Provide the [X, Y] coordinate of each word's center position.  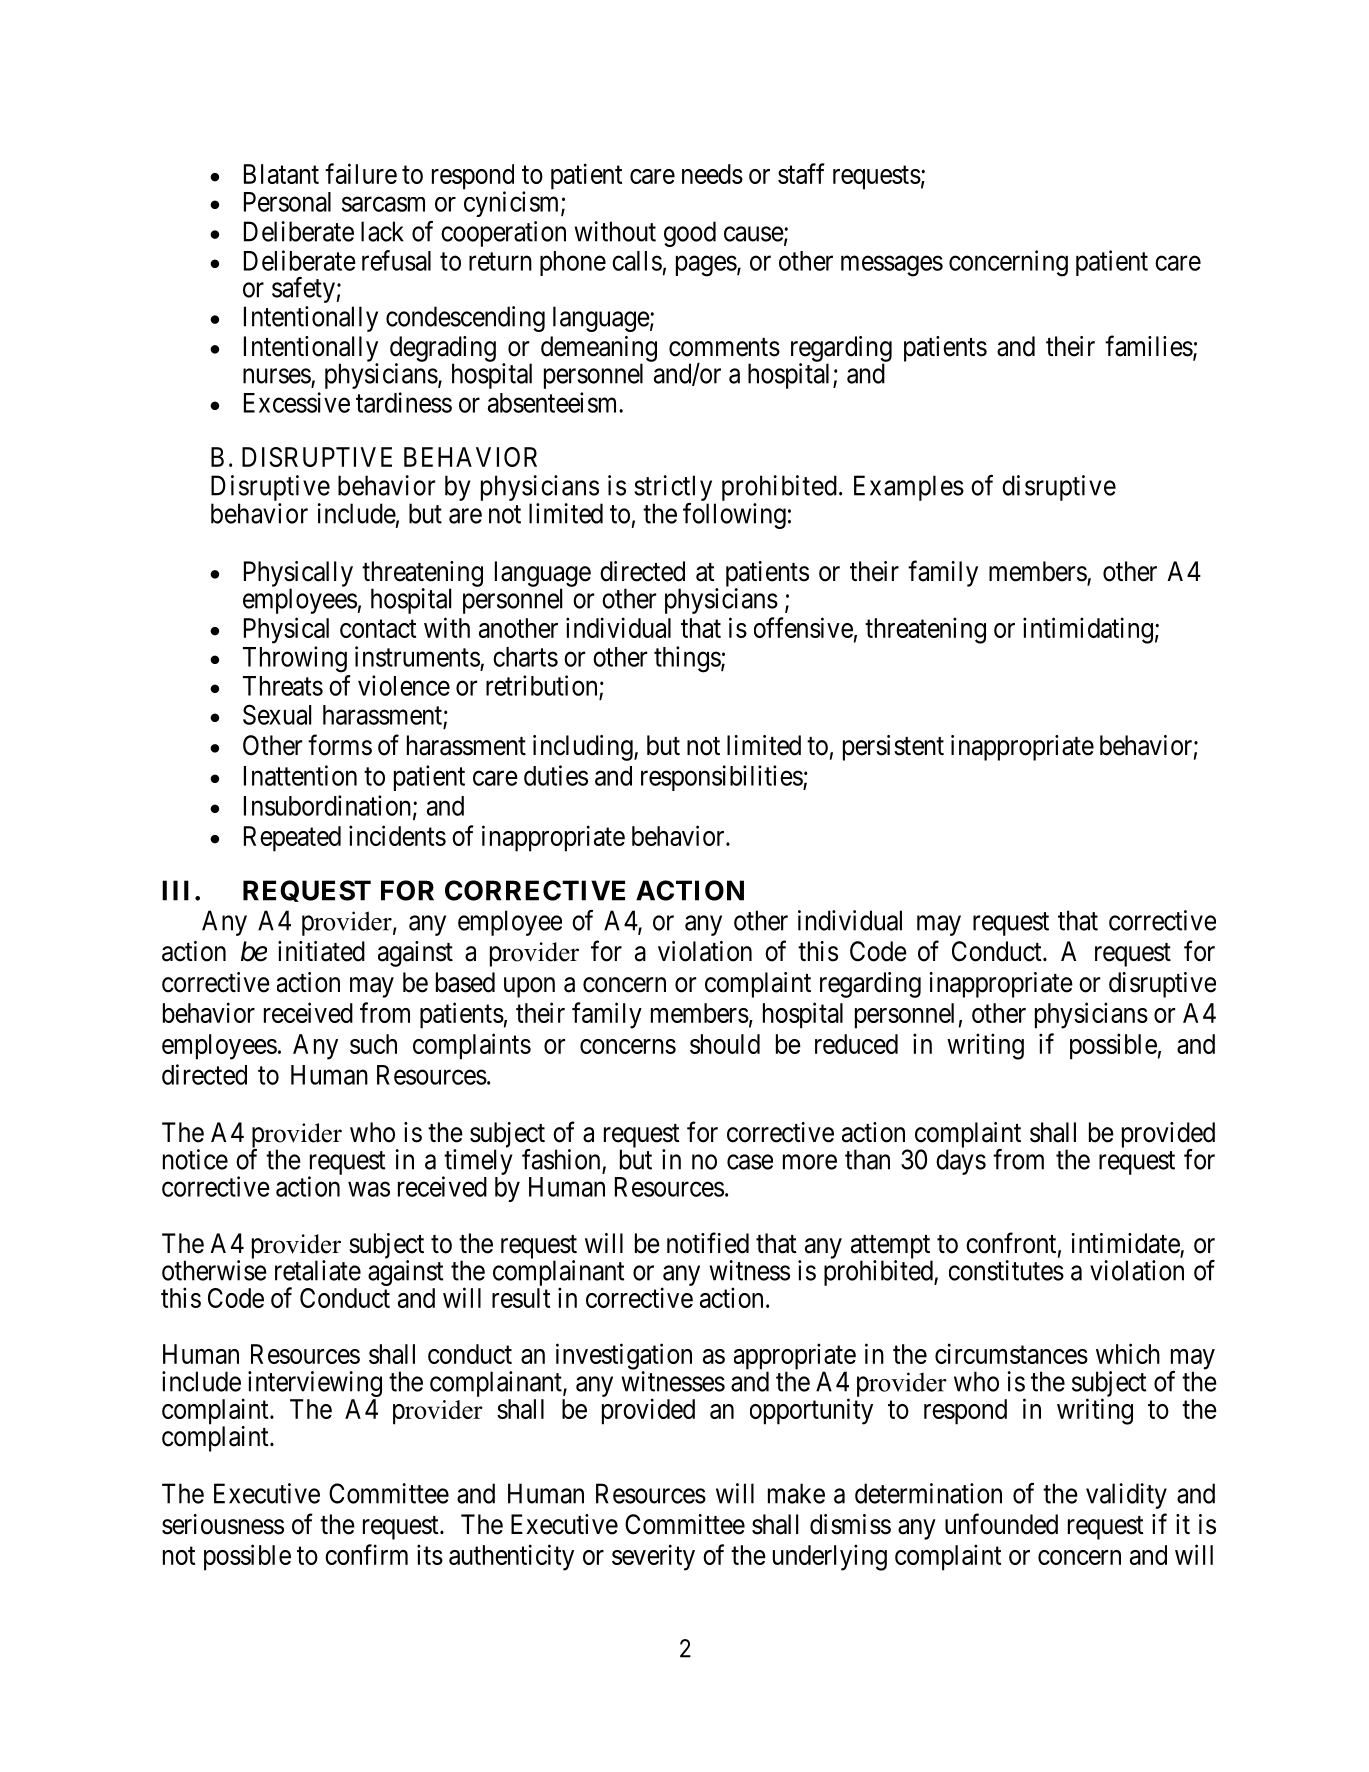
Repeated [292, 839]
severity [653, 1557]
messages [892, 266]
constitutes [1006, 1270]
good [690, 234]
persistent [893, 748]
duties [556, 775]
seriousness [223, 1524]
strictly [673, 488]
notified [708, 1243]
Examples [909, 488]
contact [378, 629]
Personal [287, 202]
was [369, 1189]
